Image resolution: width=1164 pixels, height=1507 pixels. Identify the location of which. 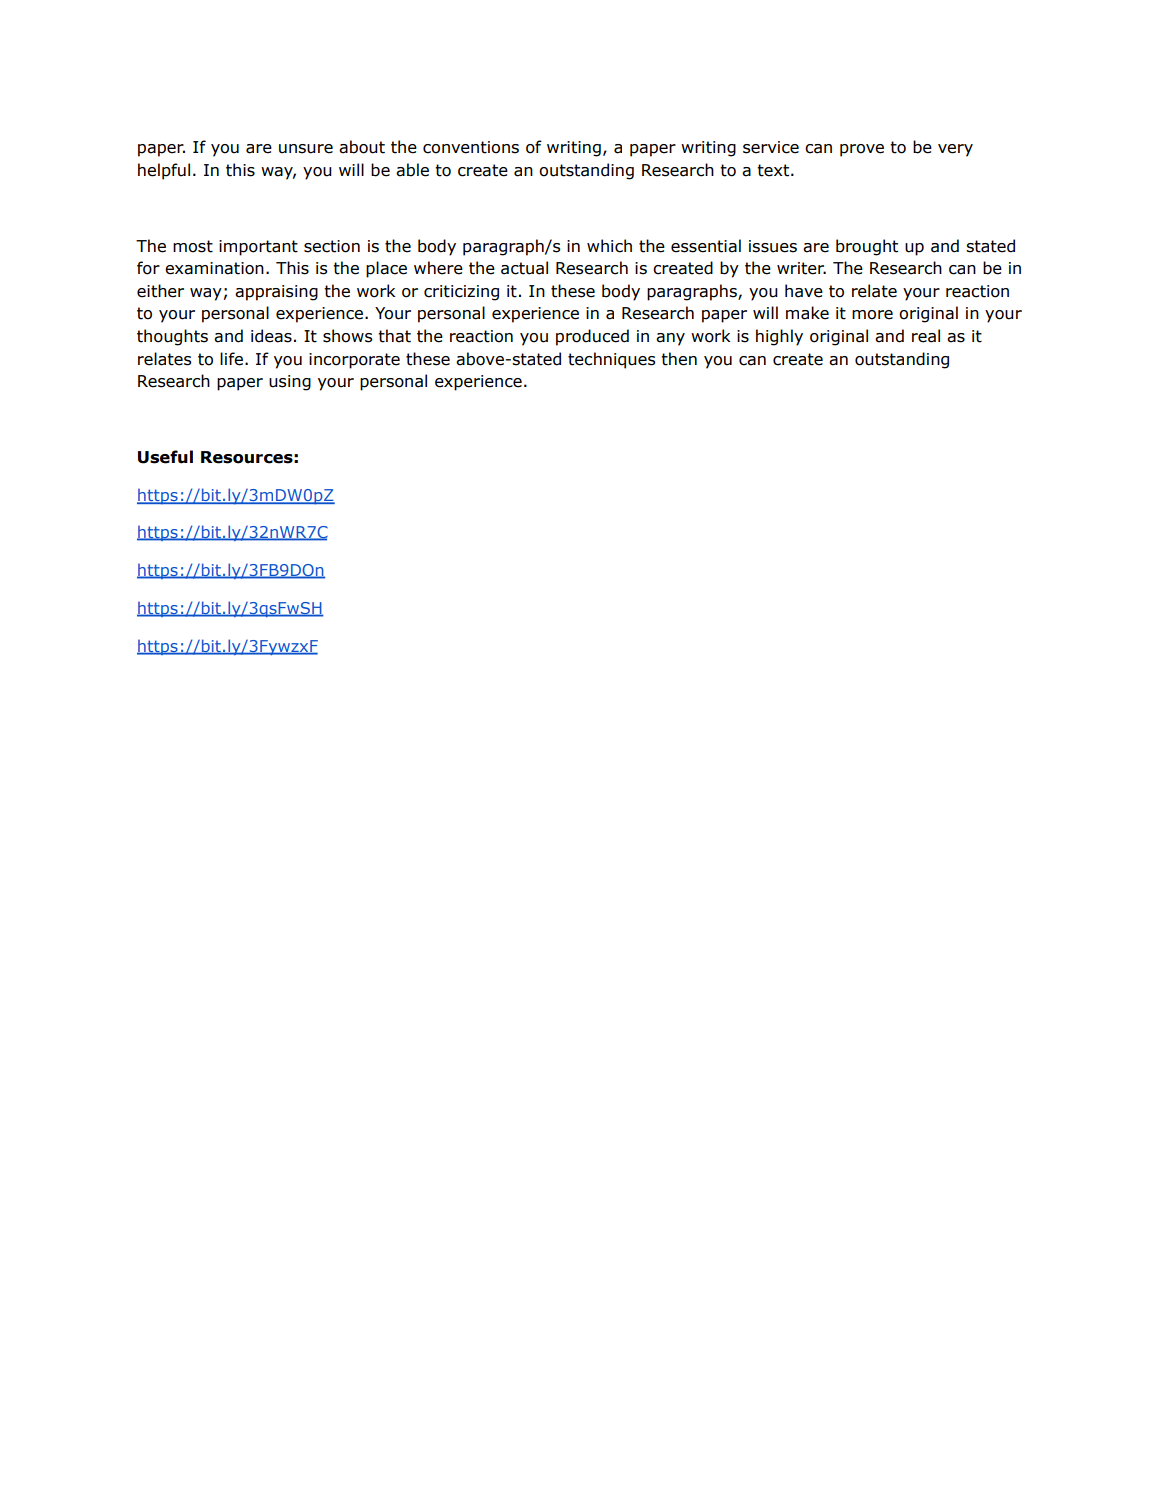
(609, 246).
